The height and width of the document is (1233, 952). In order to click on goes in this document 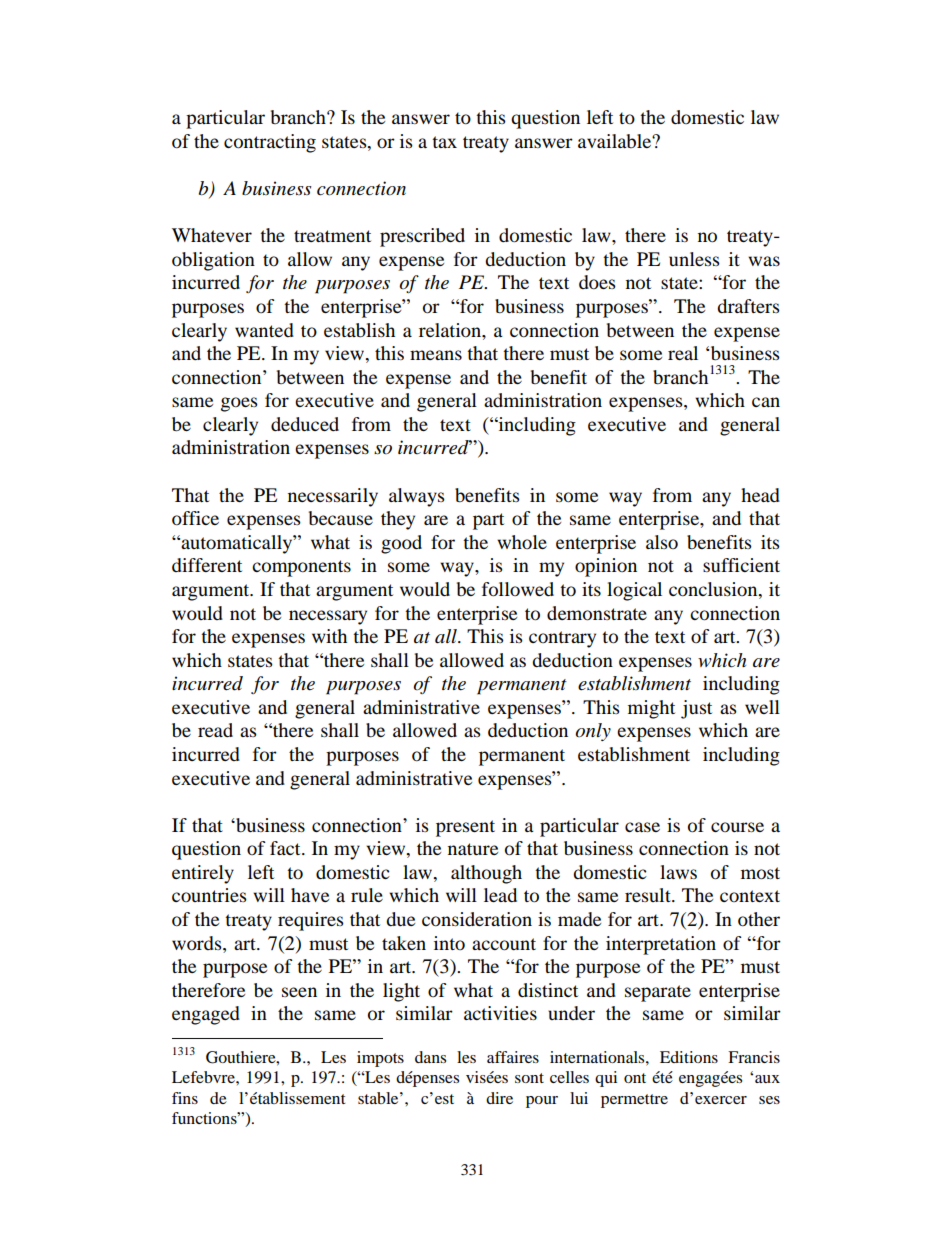, I will do `click(239, 404)`.
